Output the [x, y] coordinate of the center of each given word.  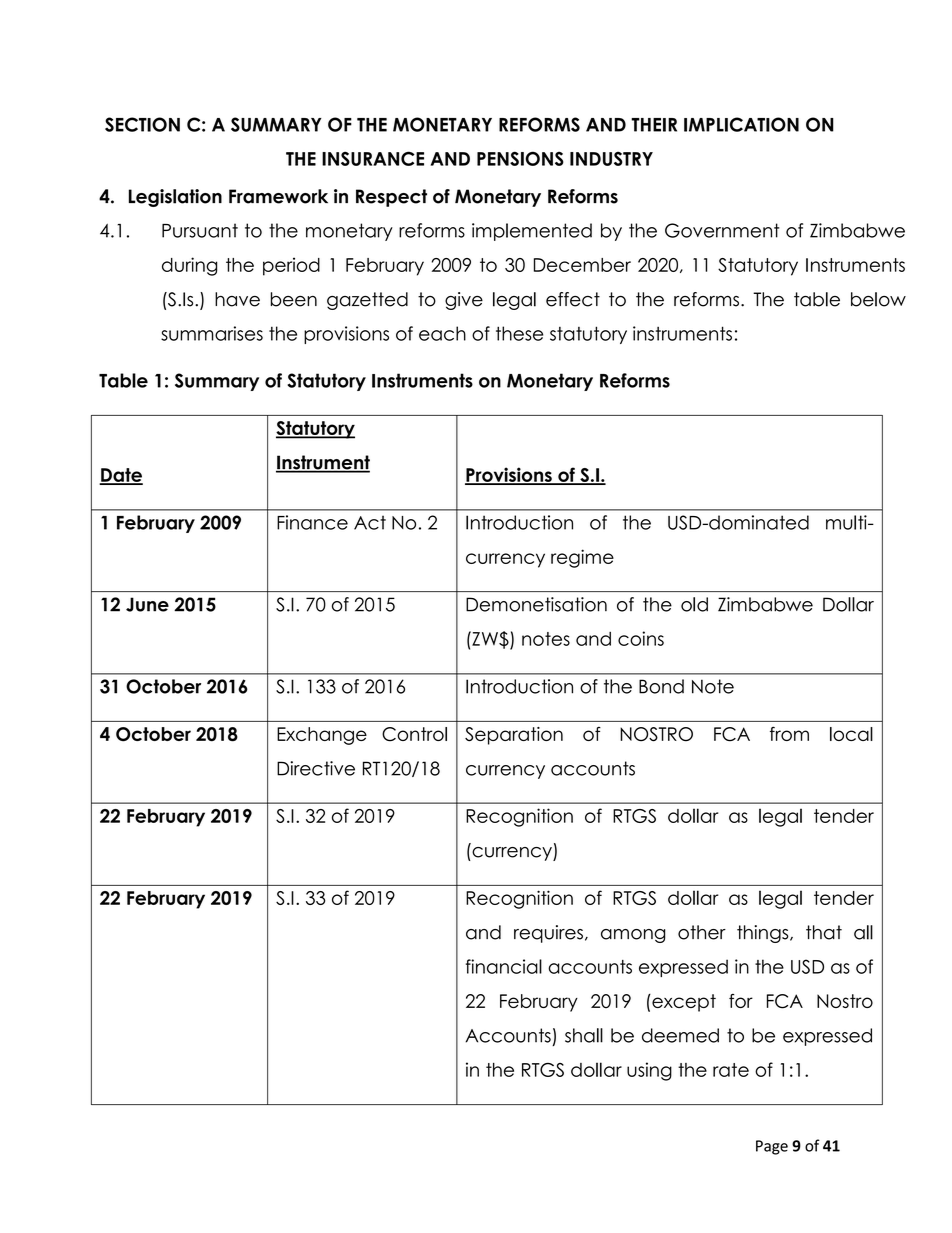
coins [641, 638]
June [147, 604]
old [694, 604]
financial [504, 966]
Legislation [175, 198]
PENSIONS [520, 158]
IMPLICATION [741, 124]
